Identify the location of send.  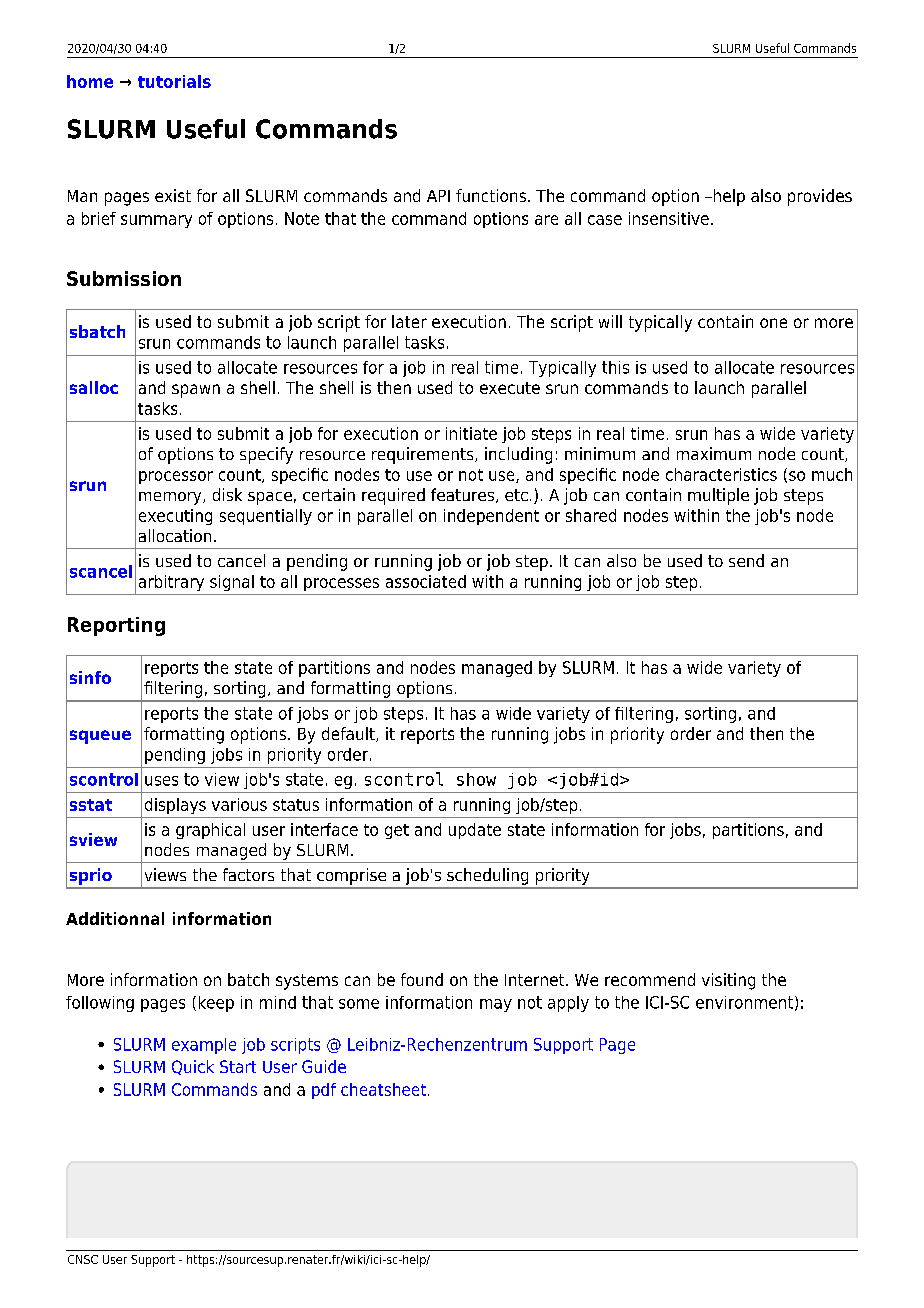
(746, 560).
